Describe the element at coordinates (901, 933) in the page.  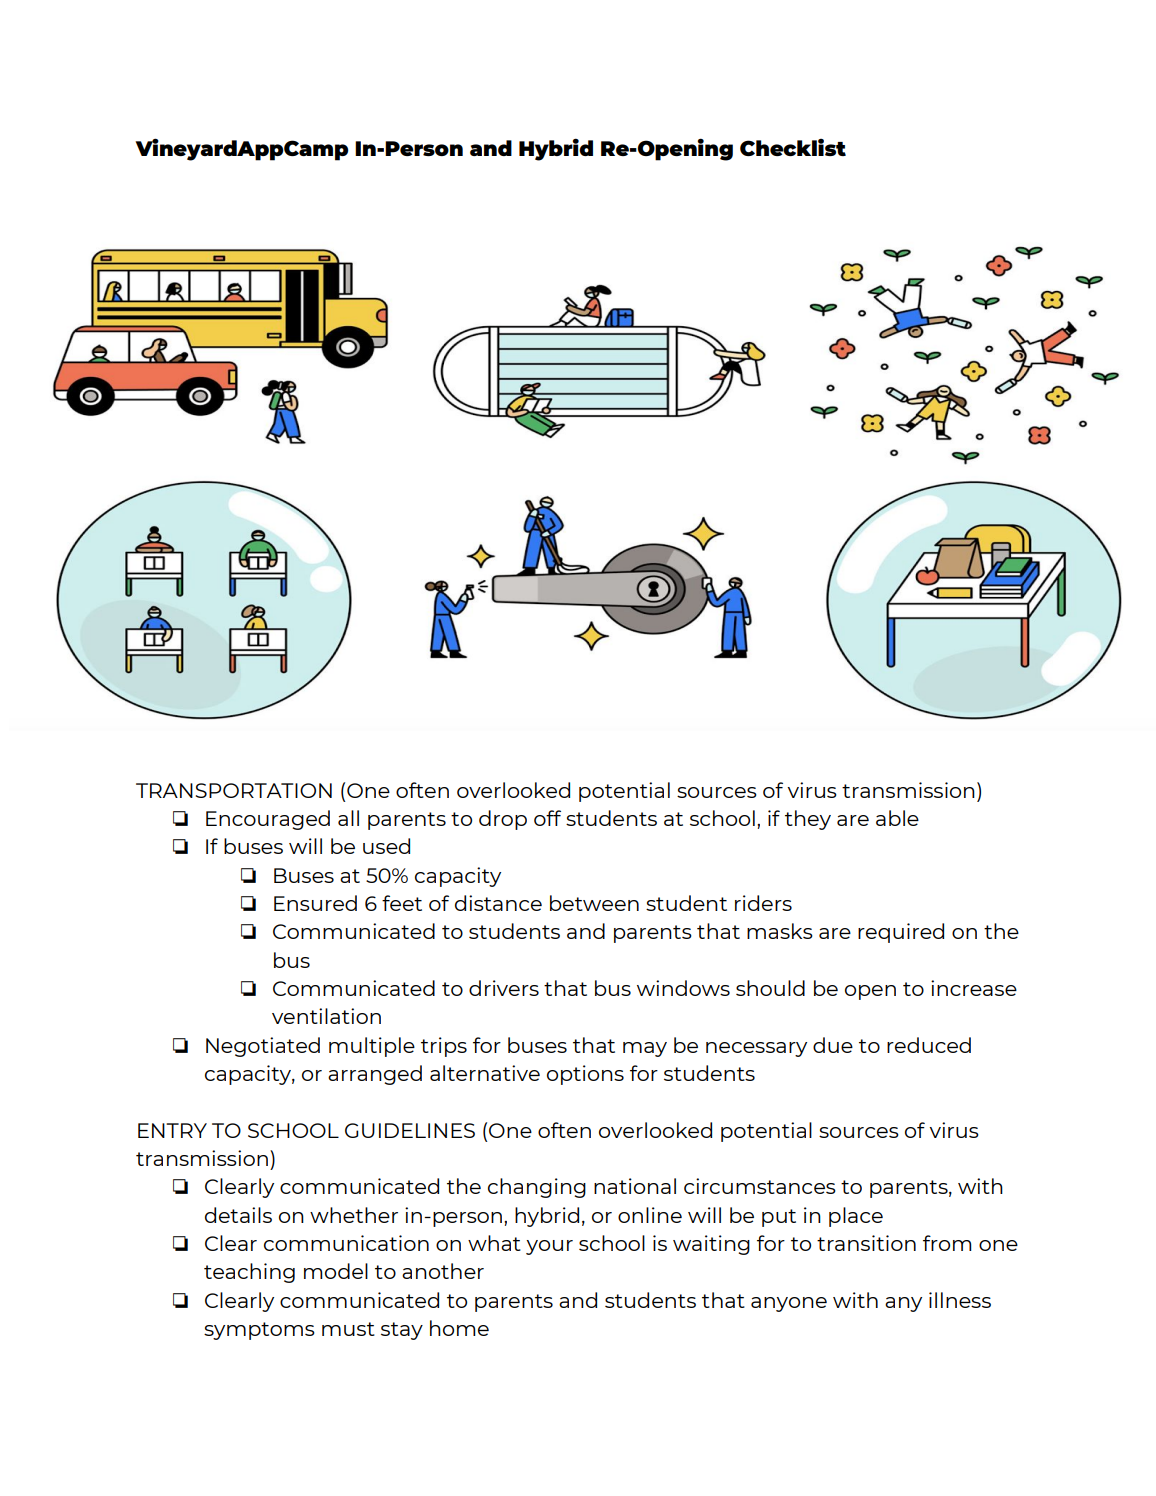
I see `required` at that location.
